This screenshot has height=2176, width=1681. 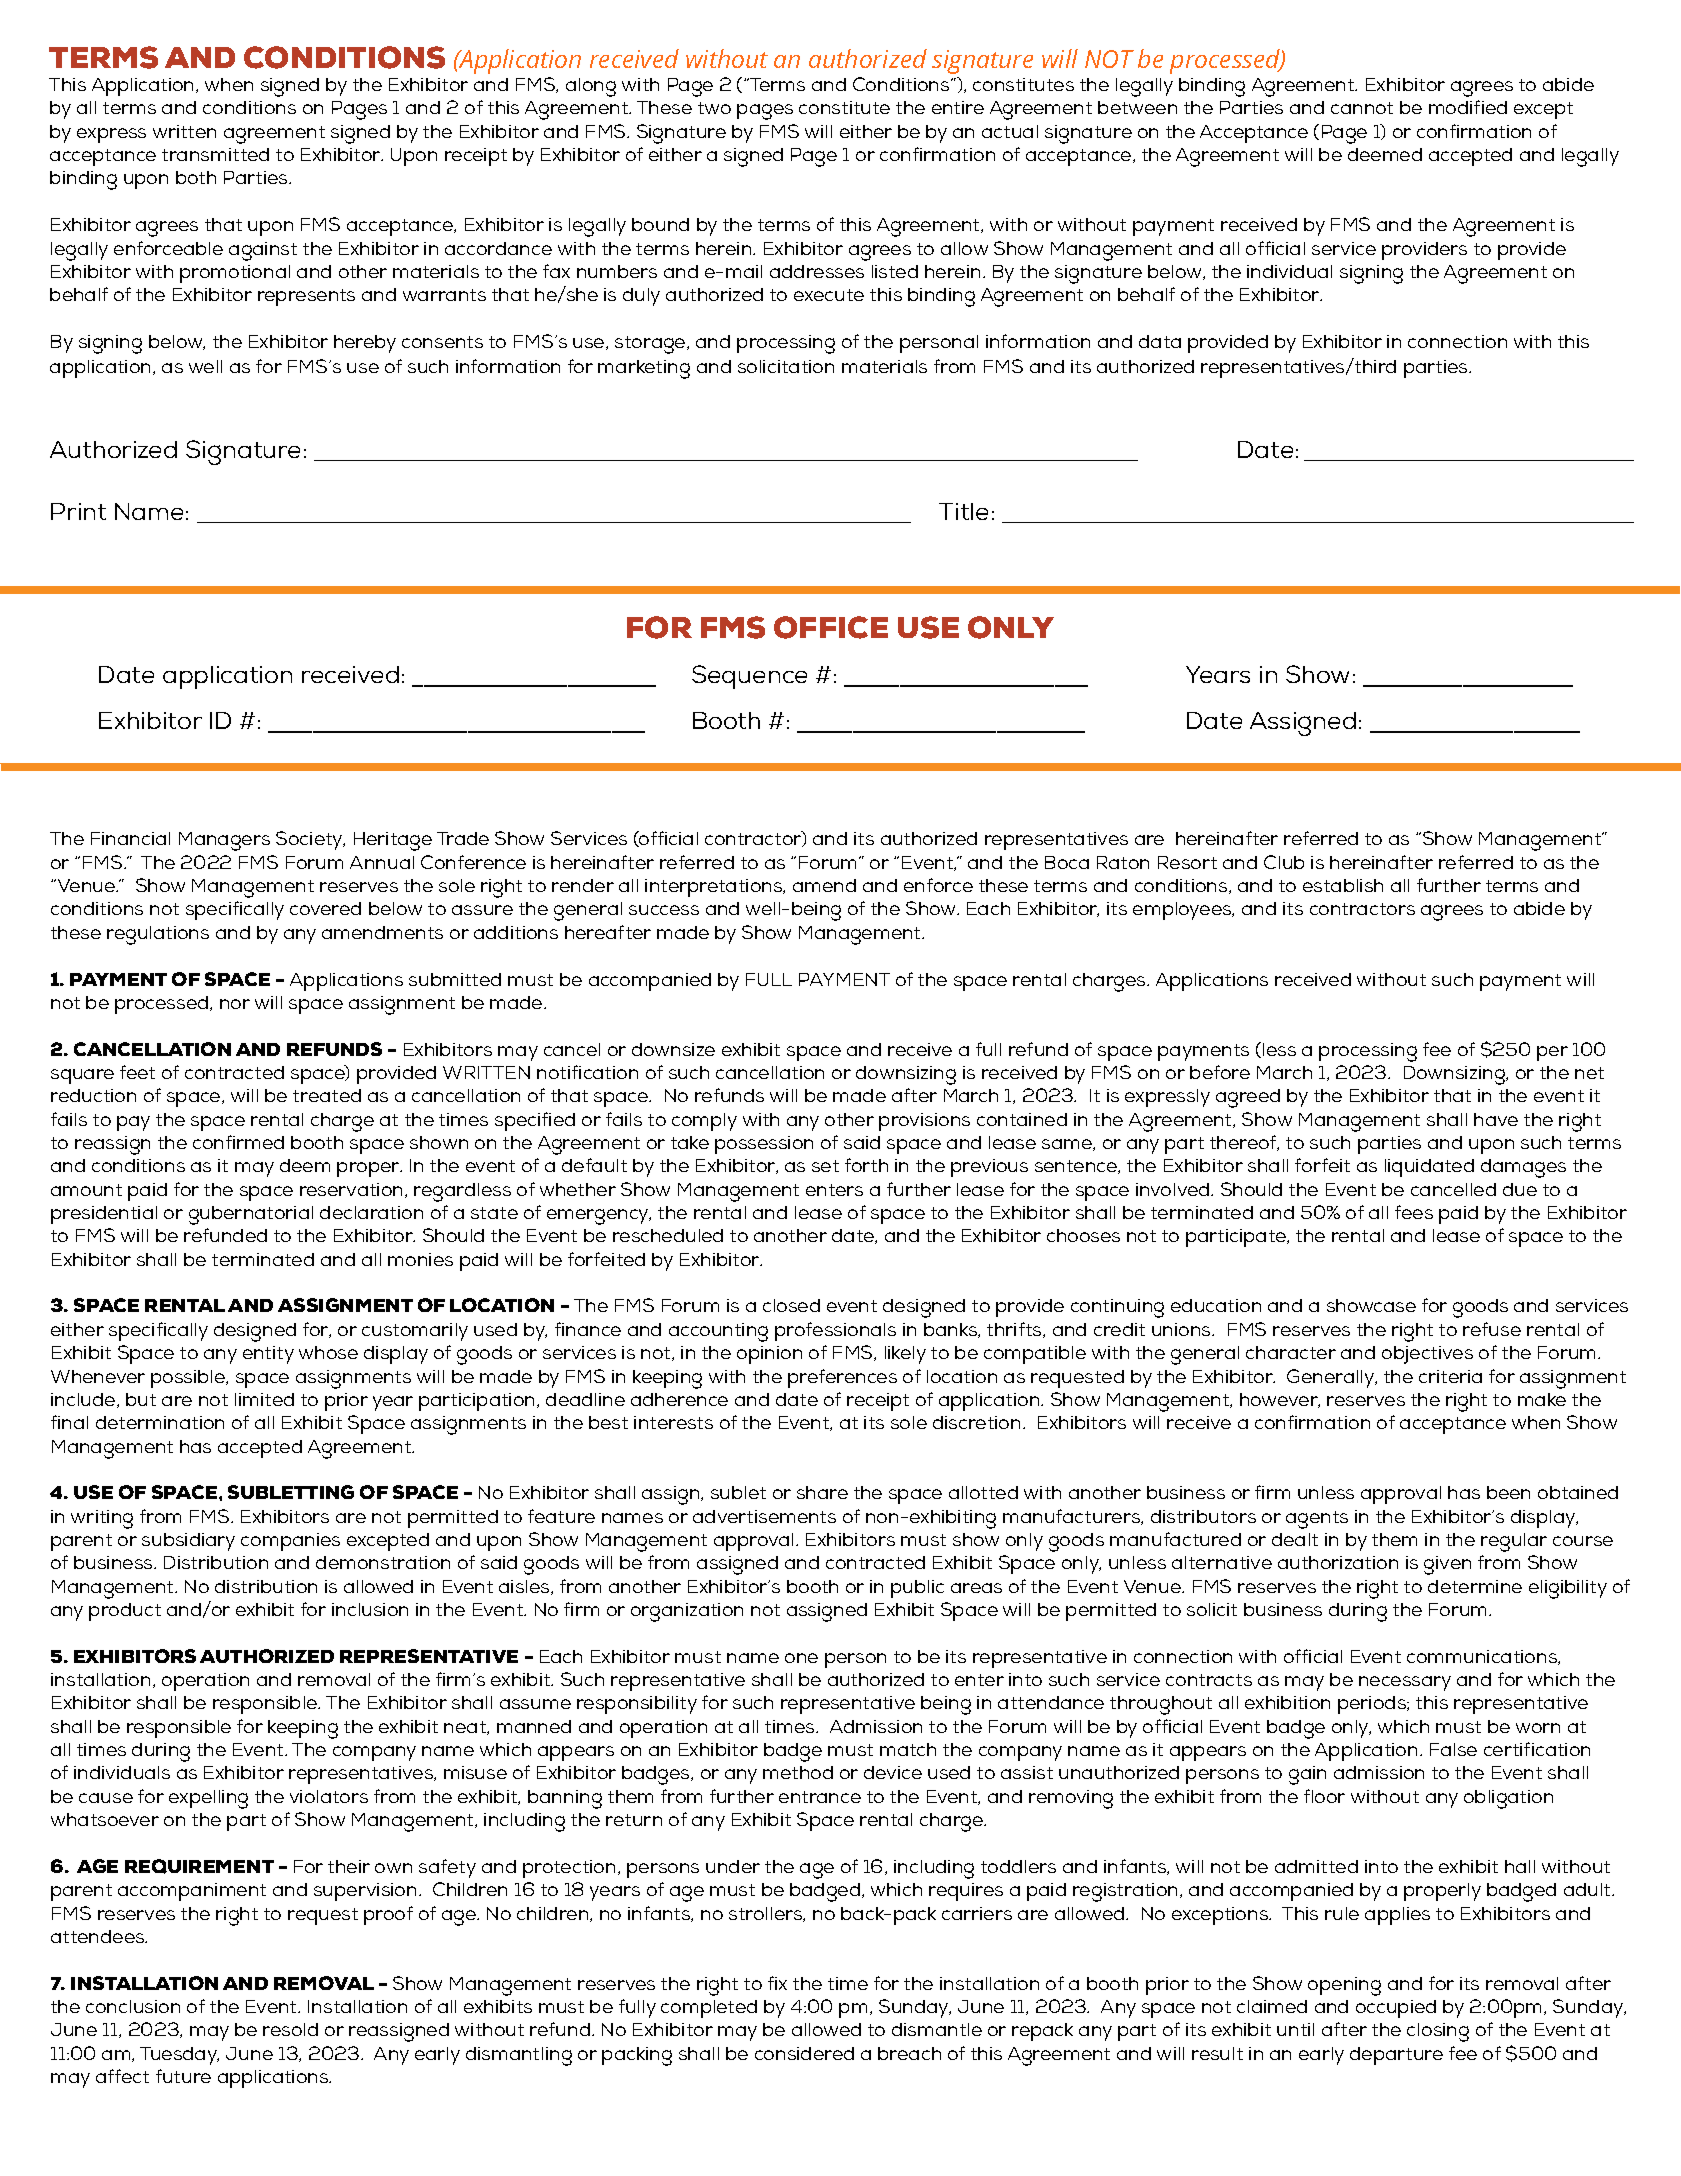 What do you see at coordinates (714, 108) in the screenshot?
I see `two` at bounding box center [714, 108].
